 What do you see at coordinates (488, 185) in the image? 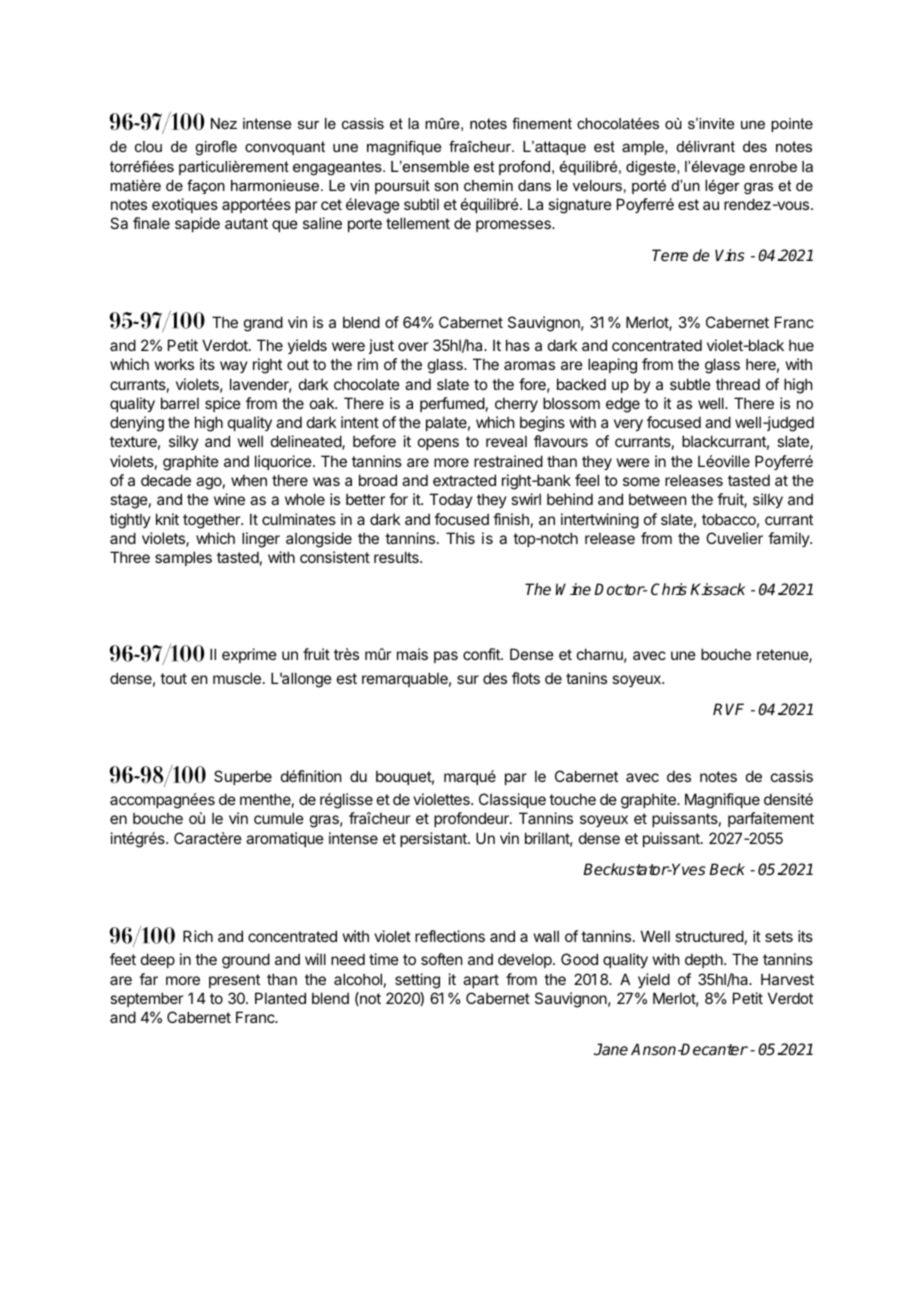
I see `chemin` at bounding box center [488, 185].
